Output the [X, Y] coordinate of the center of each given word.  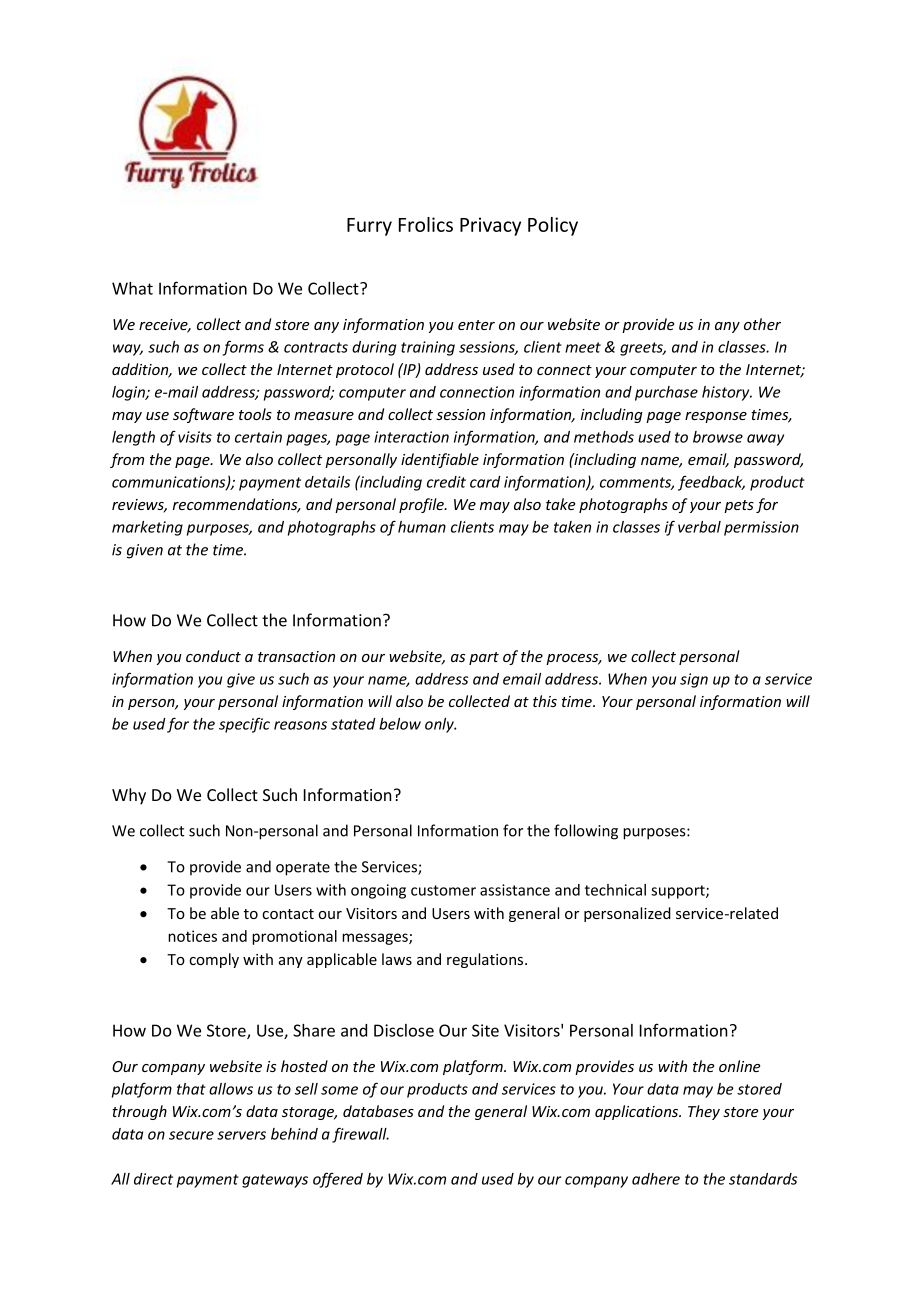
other [762, 324]
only [440, 725]
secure [191, 1135]
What [132, 288]
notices [192, 936]
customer [443, 890]
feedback [711, 483]
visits [195, 437]
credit [446, 482]
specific [244, 725]
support [679, 892]
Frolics [426, 224]
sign [694, 680]
